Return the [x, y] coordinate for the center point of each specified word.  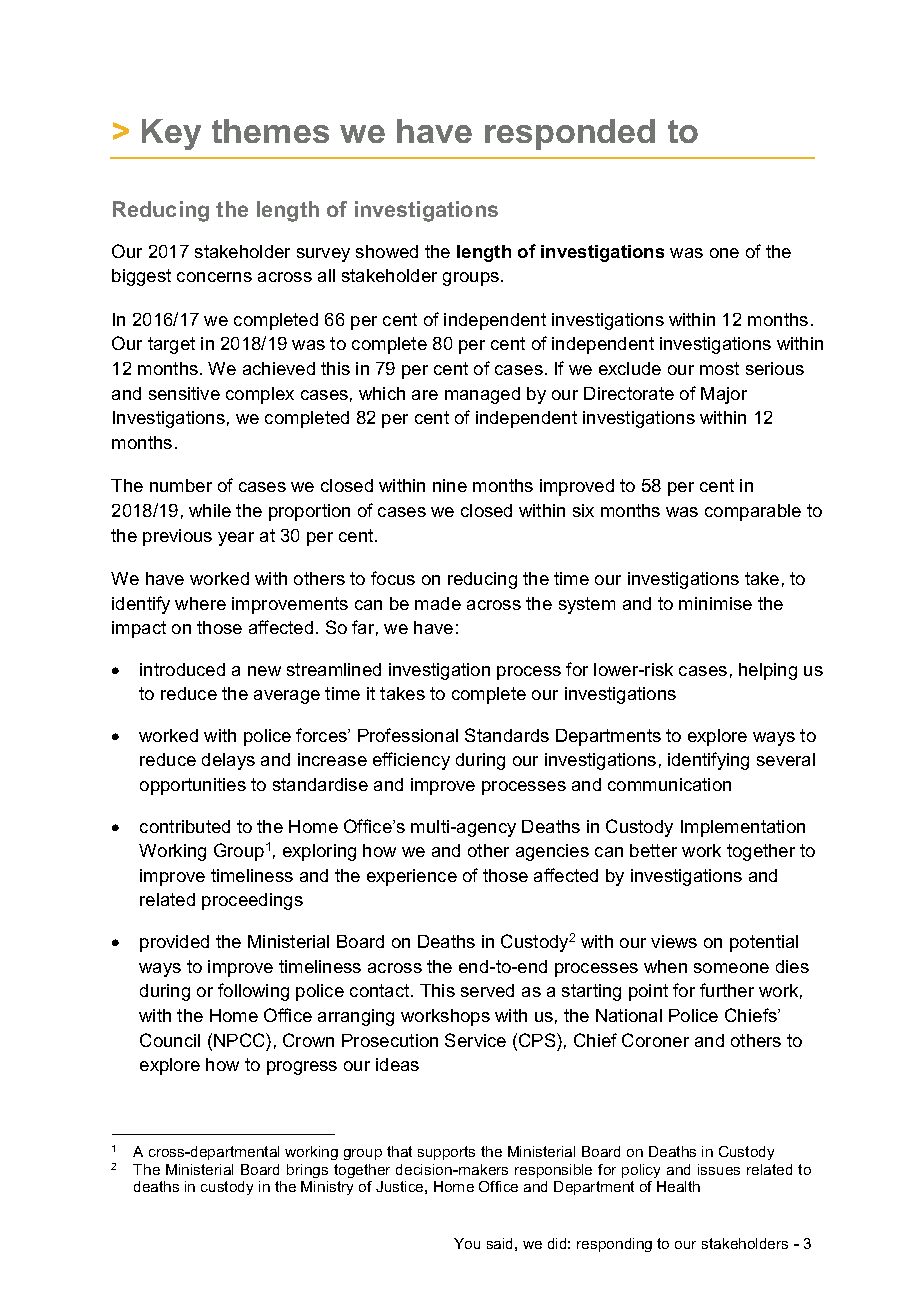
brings [307, 1171]
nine [450, 485]
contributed [185, 826]
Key [171, 134]
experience [412, 877]
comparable [753, 512]
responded [570, 134]
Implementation [743, 828]
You [467, 1243]
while [210, 510]
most [719, 368]
